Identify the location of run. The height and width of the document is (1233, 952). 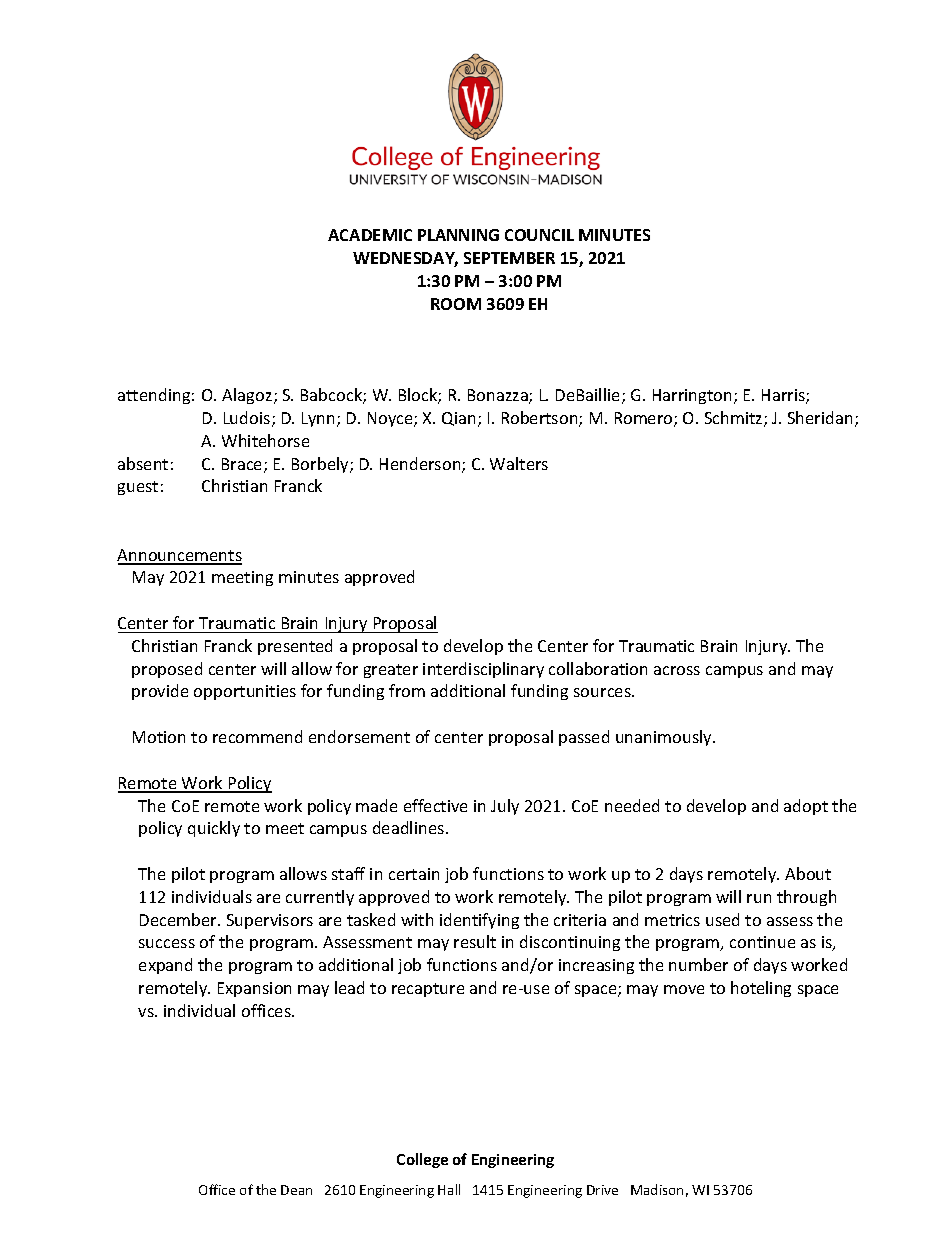
(759, 898).
